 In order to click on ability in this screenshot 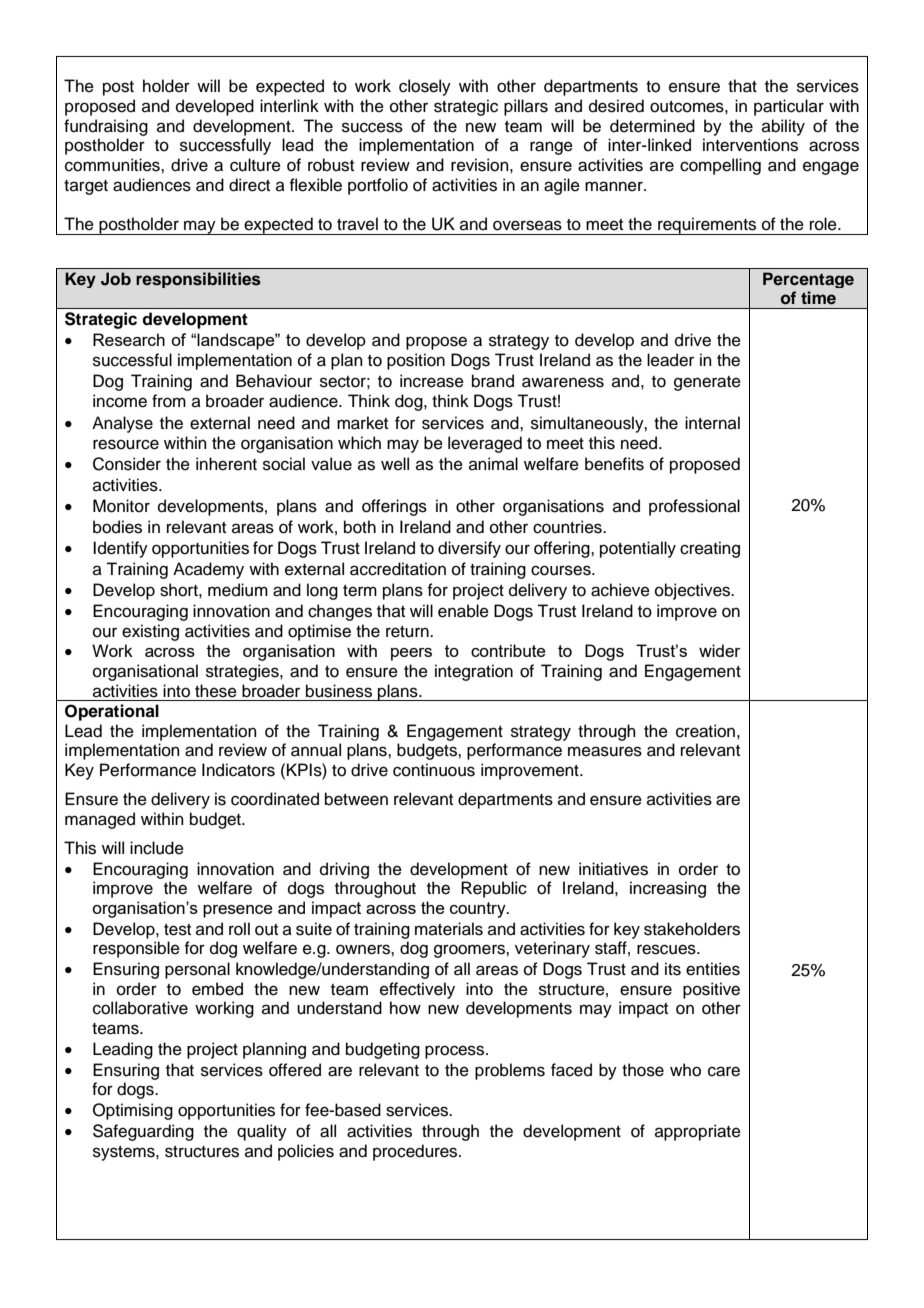, I will do `click(783, 127)`.
